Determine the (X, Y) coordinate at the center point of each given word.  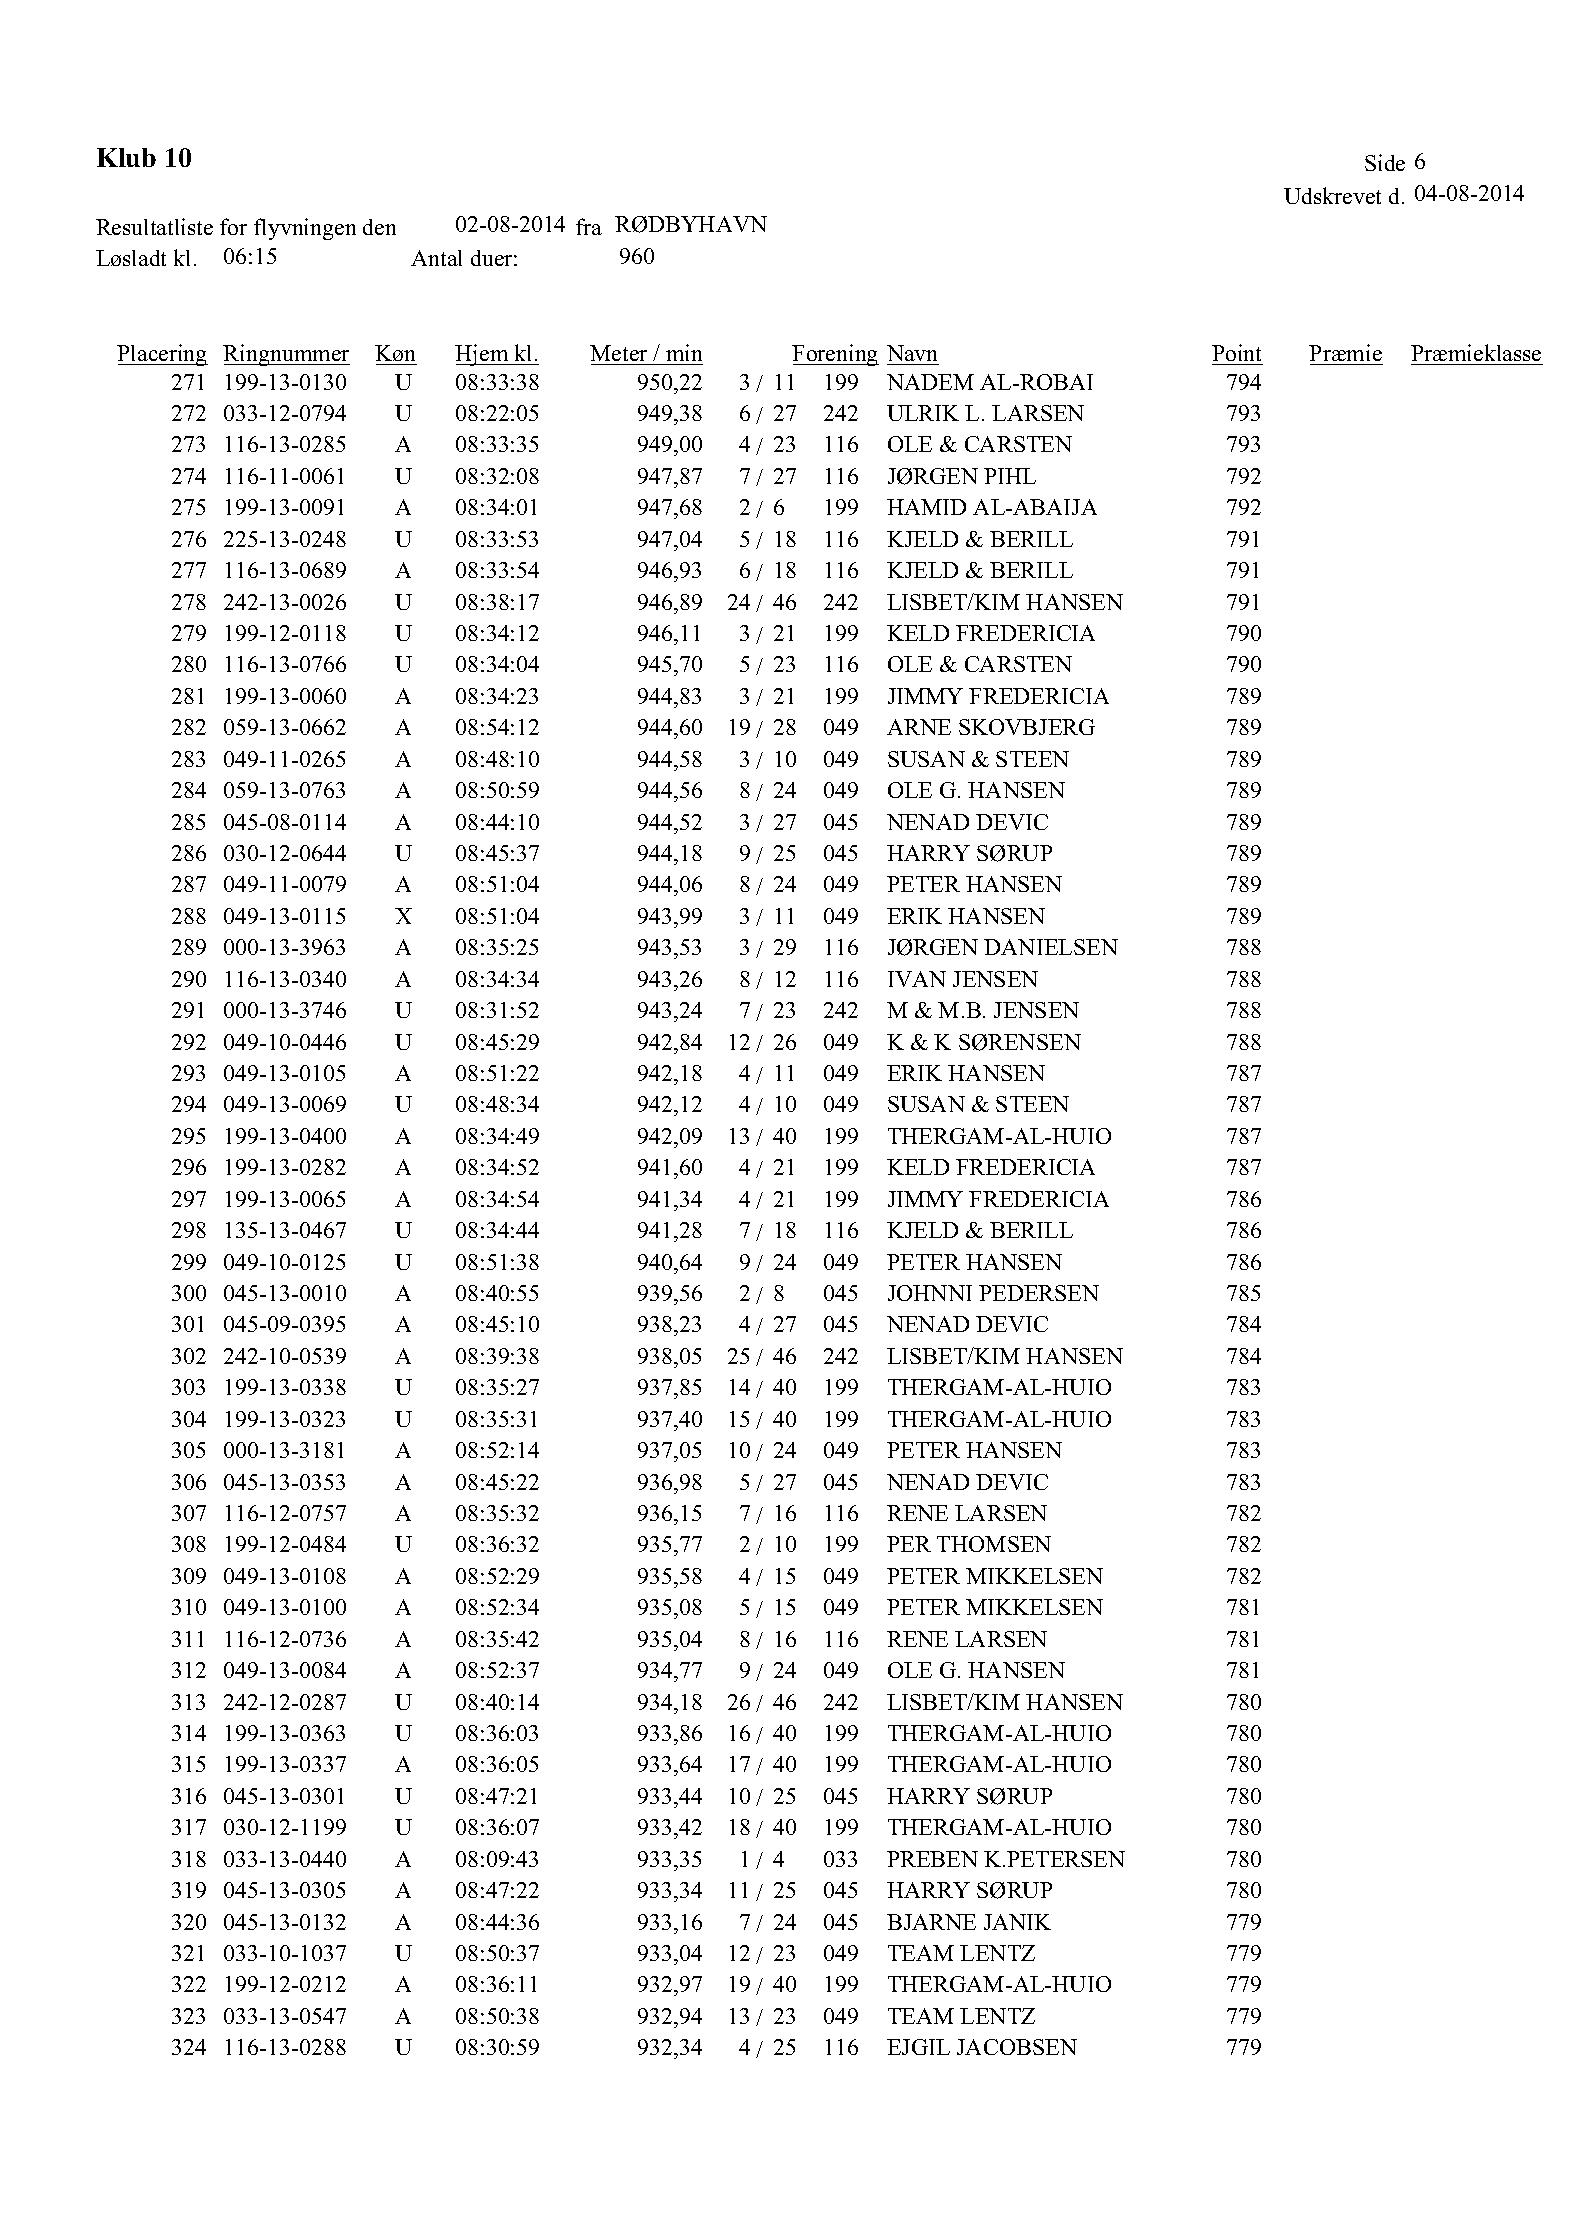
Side (1385, 162)
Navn (912, 353)
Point (1236, 352)
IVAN (917, 979)
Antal (436, 258)
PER (909, 1544)
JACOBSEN (1017, 2047)
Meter (618, 353)
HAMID (926, 507)
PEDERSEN (1039, 1293)
